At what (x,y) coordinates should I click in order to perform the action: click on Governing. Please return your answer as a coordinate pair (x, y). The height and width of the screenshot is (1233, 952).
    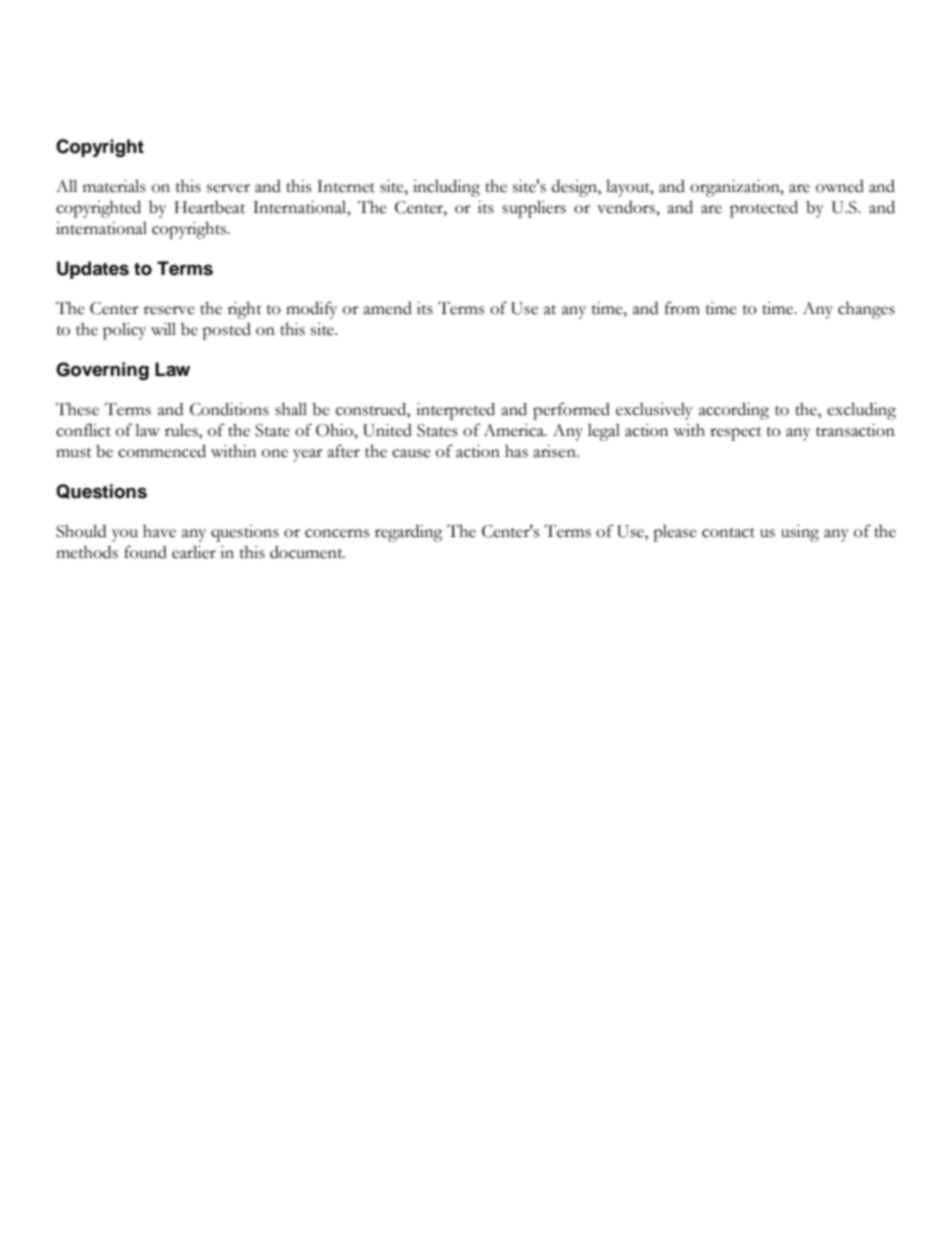
    Looking at the image, I should click on (102, 371).
